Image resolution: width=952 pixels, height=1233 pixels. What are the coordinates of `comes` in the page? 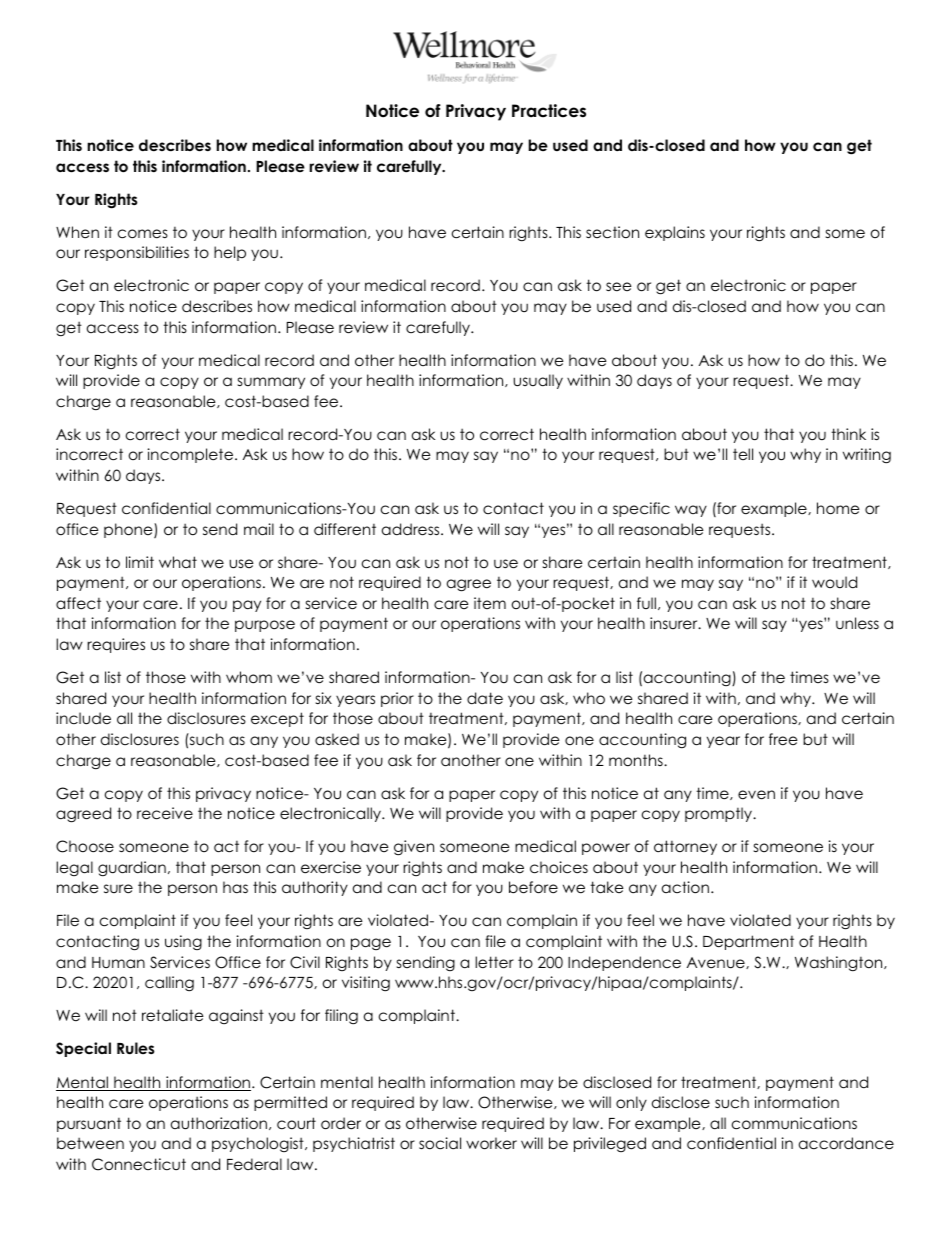 It's located at (143, 234).
